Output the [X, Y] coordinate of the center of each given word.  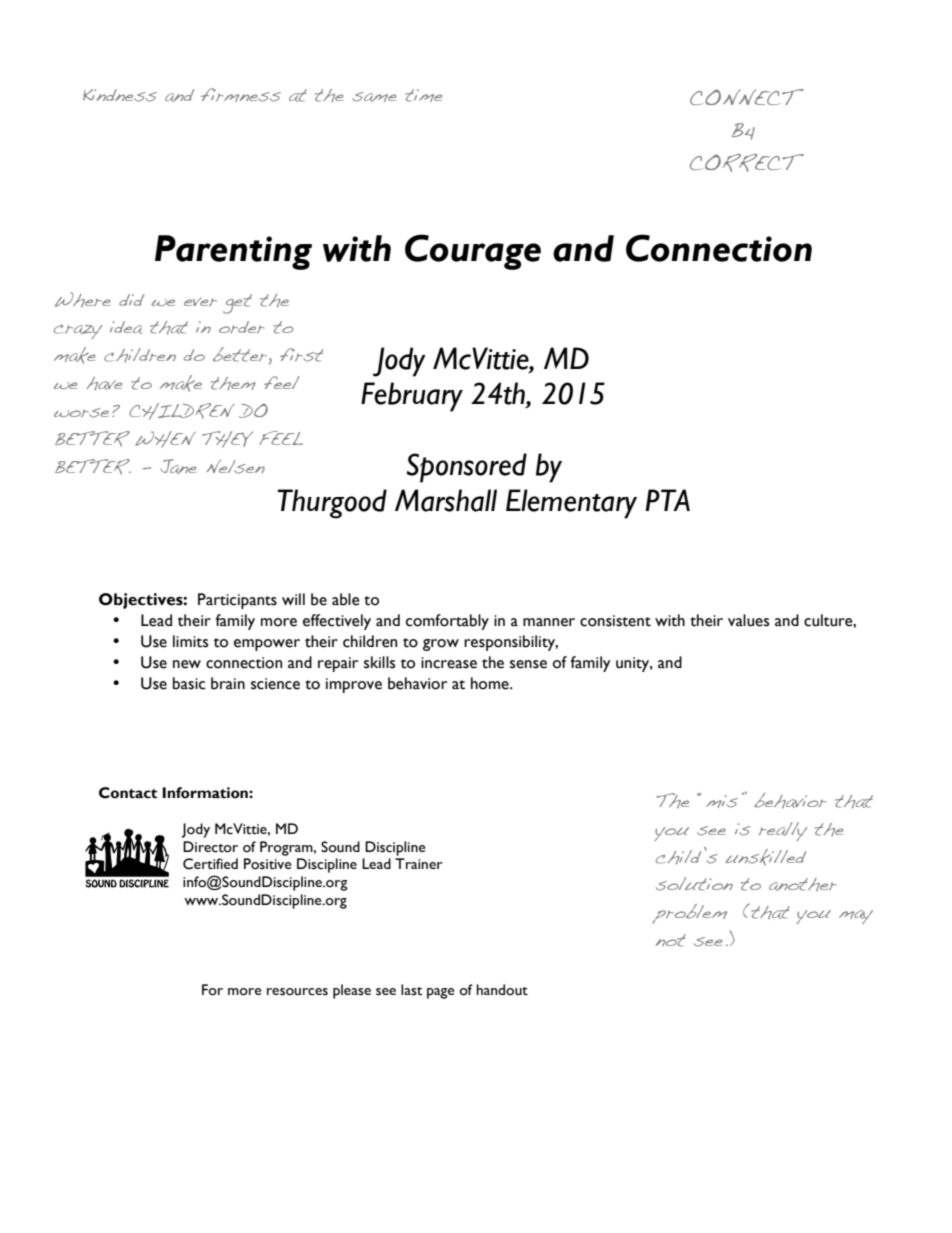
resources [297, 992]
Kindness [120, 95]
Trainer [418, 863]
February [412, 397]
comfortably [447, 622]
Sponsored [467, 468]
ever [200, 301]
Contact [128, 793]
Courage [473, 252]
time [424, 95]
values [748, 620]
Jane [178, 466]
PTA [667, 500]
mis [722, 801]
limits [190, 641]
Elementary [571, 504]
